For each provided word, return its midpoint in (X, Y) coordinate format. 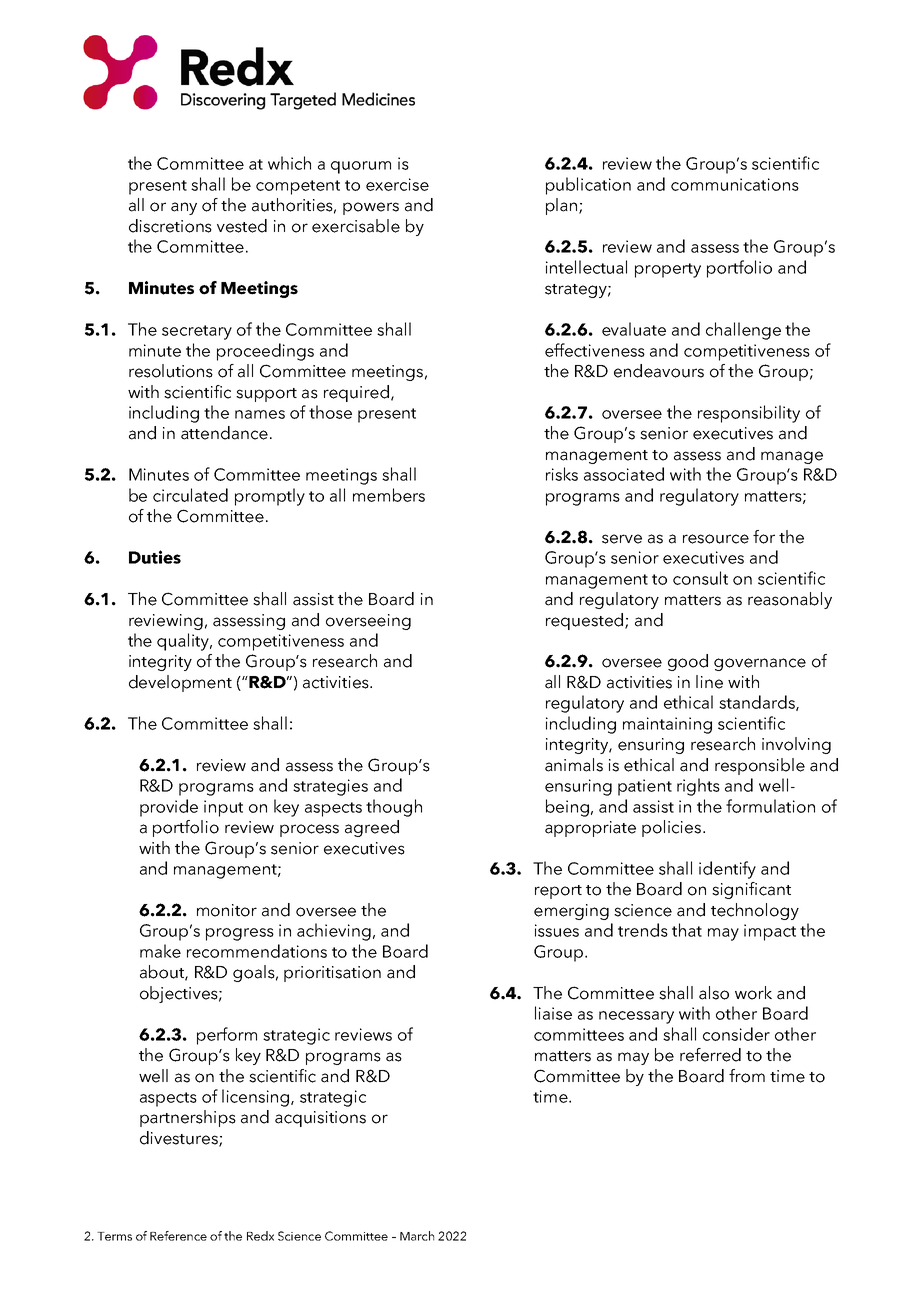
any (184, 208)
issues (557, 930)
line (709, 682)
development (180, 683)
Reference (178, 1236)
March (417, 1236)
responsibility (749, 414)
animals (574, 765)
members (389, 495)
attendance (224, 433)
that (687, 930)
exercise (397, 184)
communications (735, 184)
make (160, 951)
